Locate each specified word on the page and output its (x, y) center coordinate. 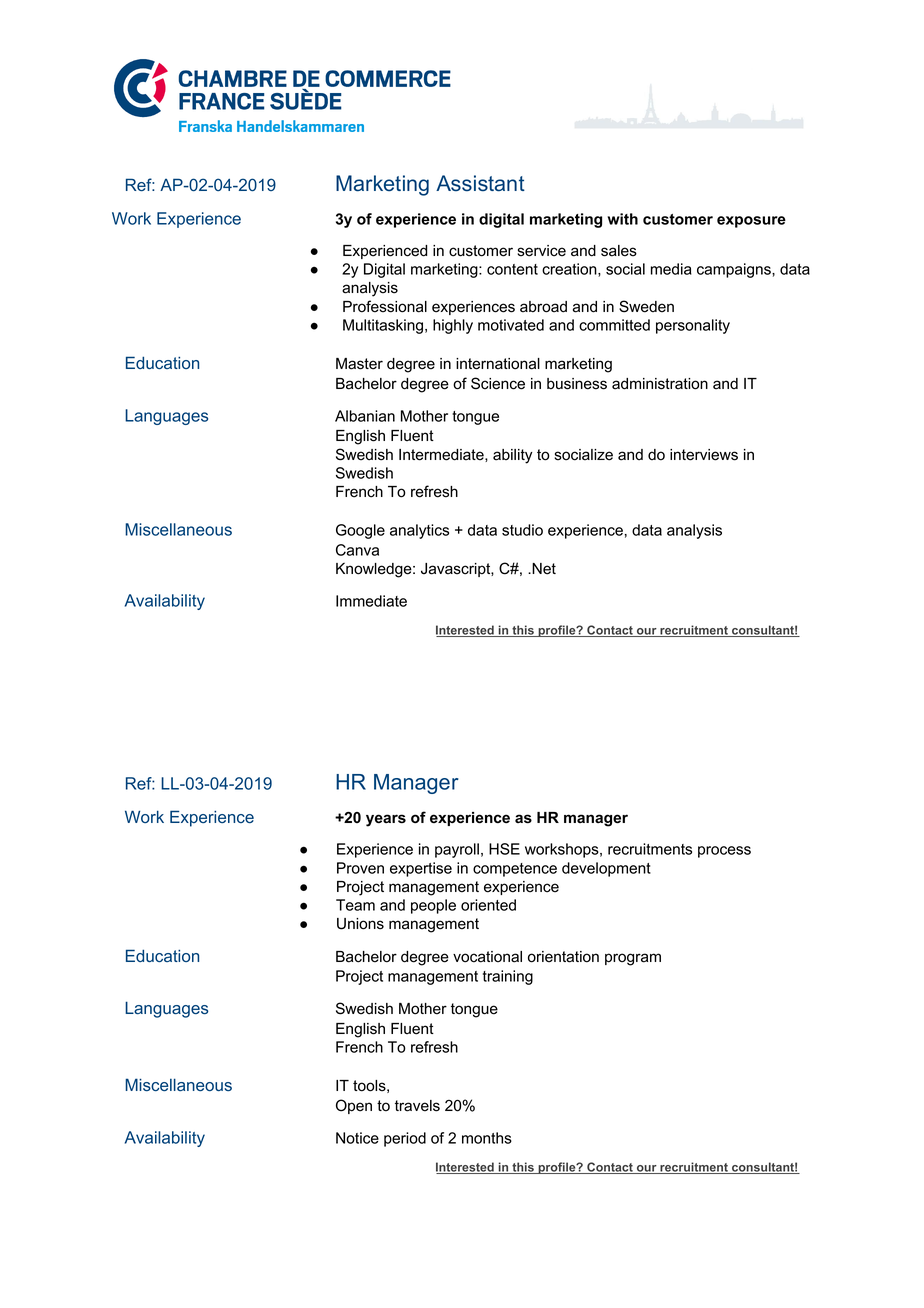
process (724, 852)
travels (417, 1106)
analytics (419, 531)
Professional (385, 306)
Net (543, 569)
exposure (751, 222)
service (542, 251)
